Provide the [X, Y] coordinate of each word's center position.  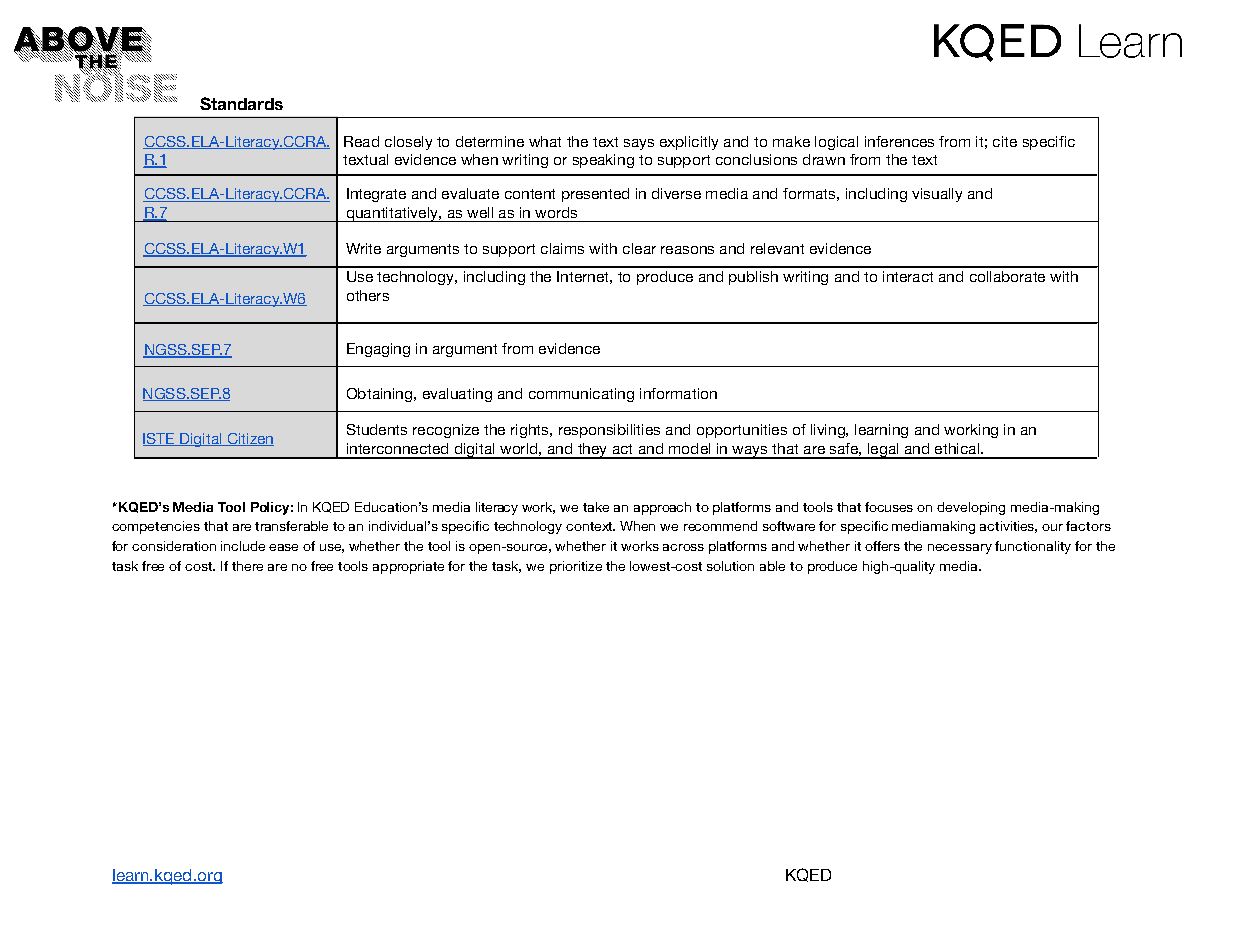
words [556, 212]
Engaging [378, 350]
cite [1005, 141]
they [592, 451]
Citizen [249, 439]
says [639, 144]
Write [363, 248]
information [678, 393]
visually [937, 195]
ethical [957, 448]
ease [283, 547]
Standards [241, 103]
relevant [777, 248]
